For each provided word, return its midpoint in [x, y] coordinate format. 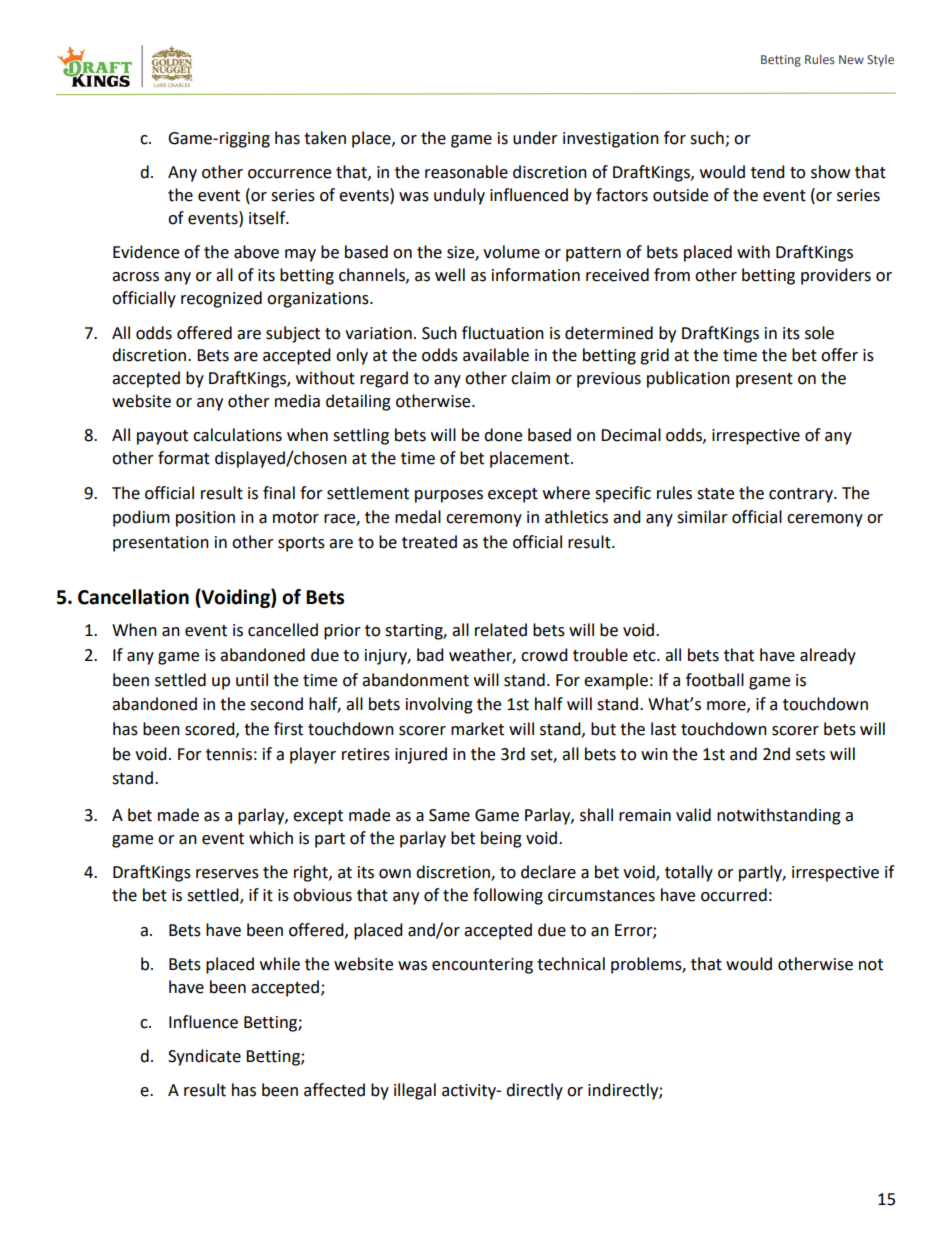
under [535, 138]
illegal [415, 1091]
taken [325, 138]
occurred [734, 895]
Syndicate [204, 1057]
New [851, 59]
